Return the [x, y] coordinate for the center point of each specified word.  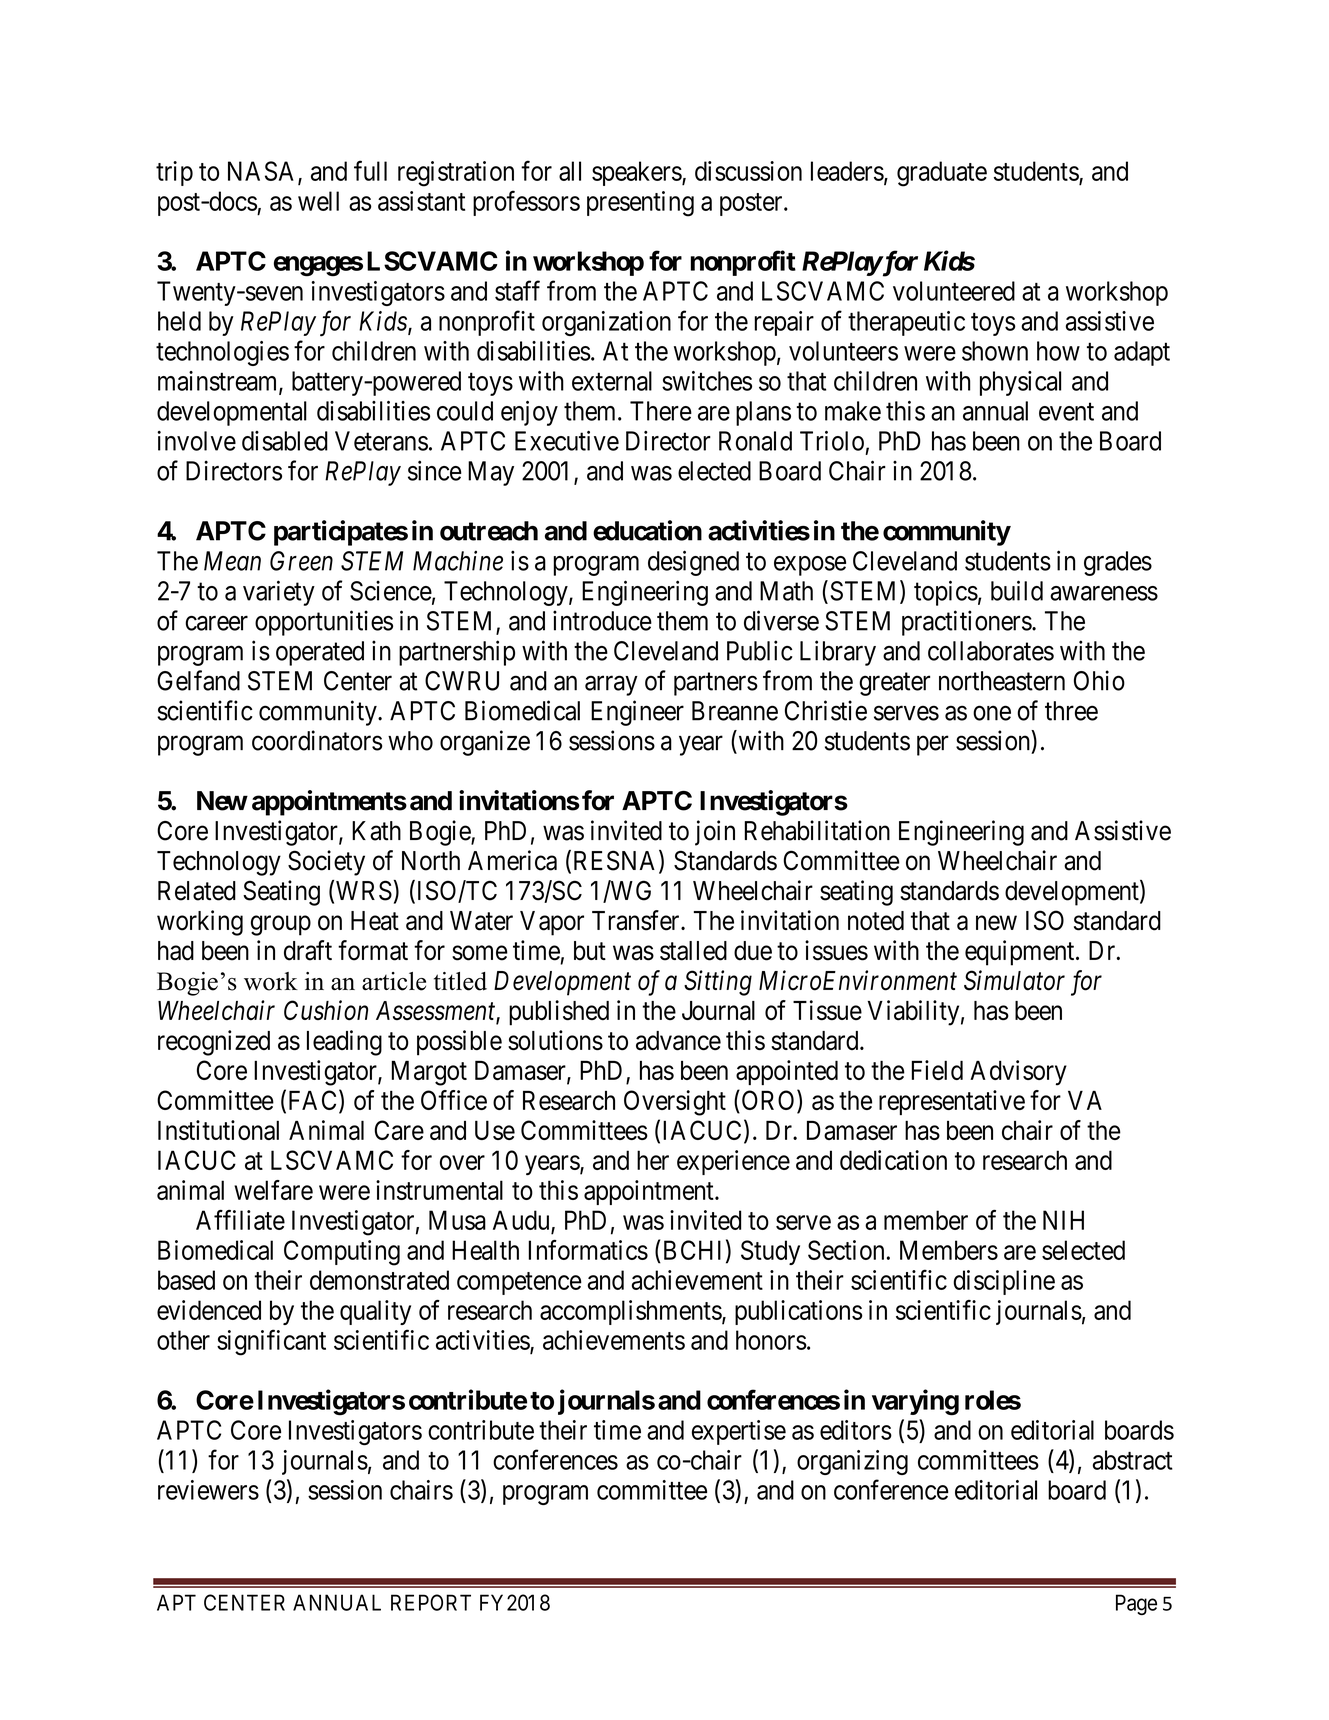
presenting [640, 204]
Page [1136, 1604]
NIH [1063, 1220]
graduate [942, 174]
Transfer [637, 920]
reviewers [208, 1490]
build [1017, 590]
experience [733, 1162]
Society [326, 863]
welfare [273, 1190]
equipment [1021, 953]
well [318, 201]
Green [301, 561]
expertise [739, 1432]
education [647, 530]
